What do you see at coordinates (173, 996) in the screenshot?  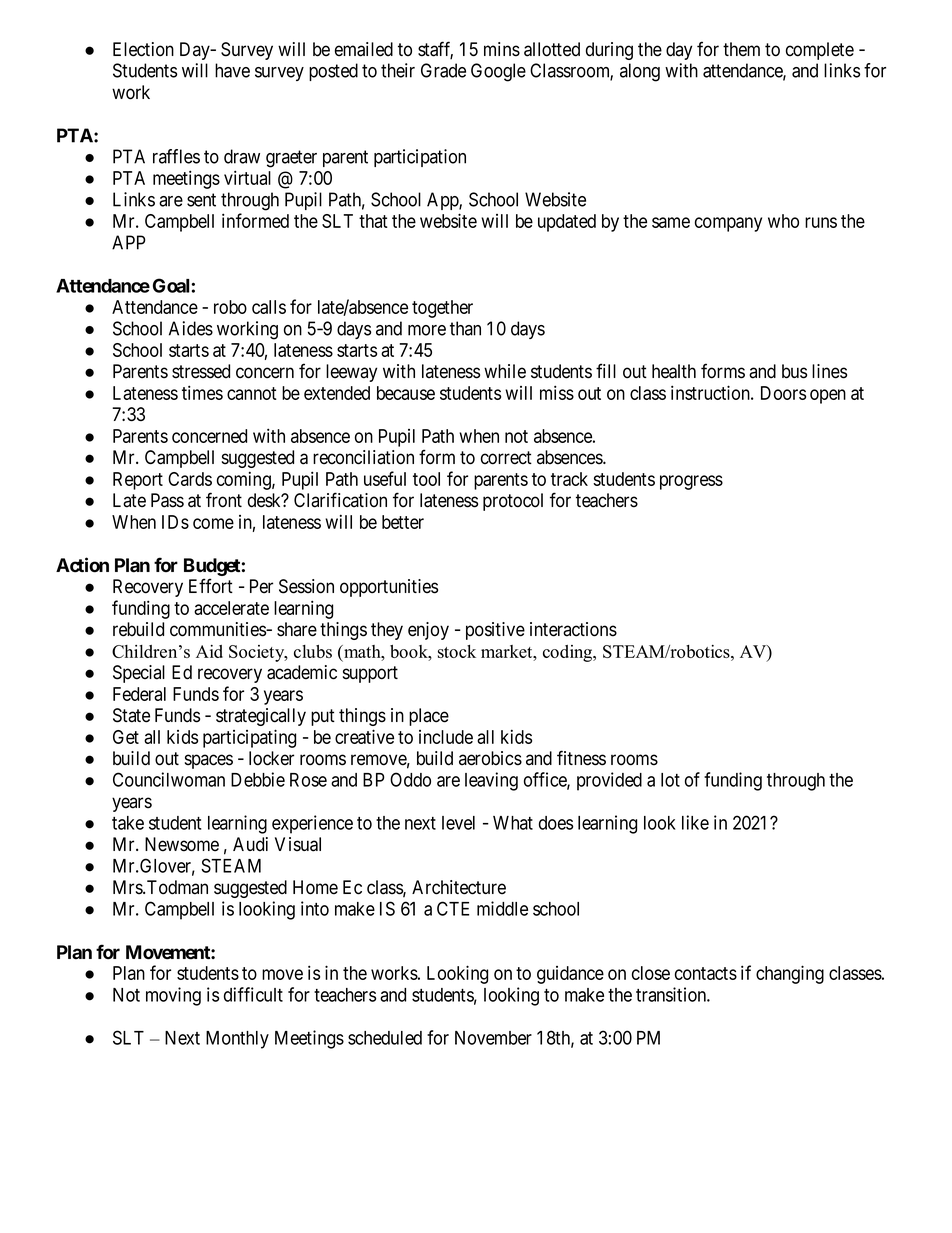 I see `moving` at bounding box center [173, 996].
